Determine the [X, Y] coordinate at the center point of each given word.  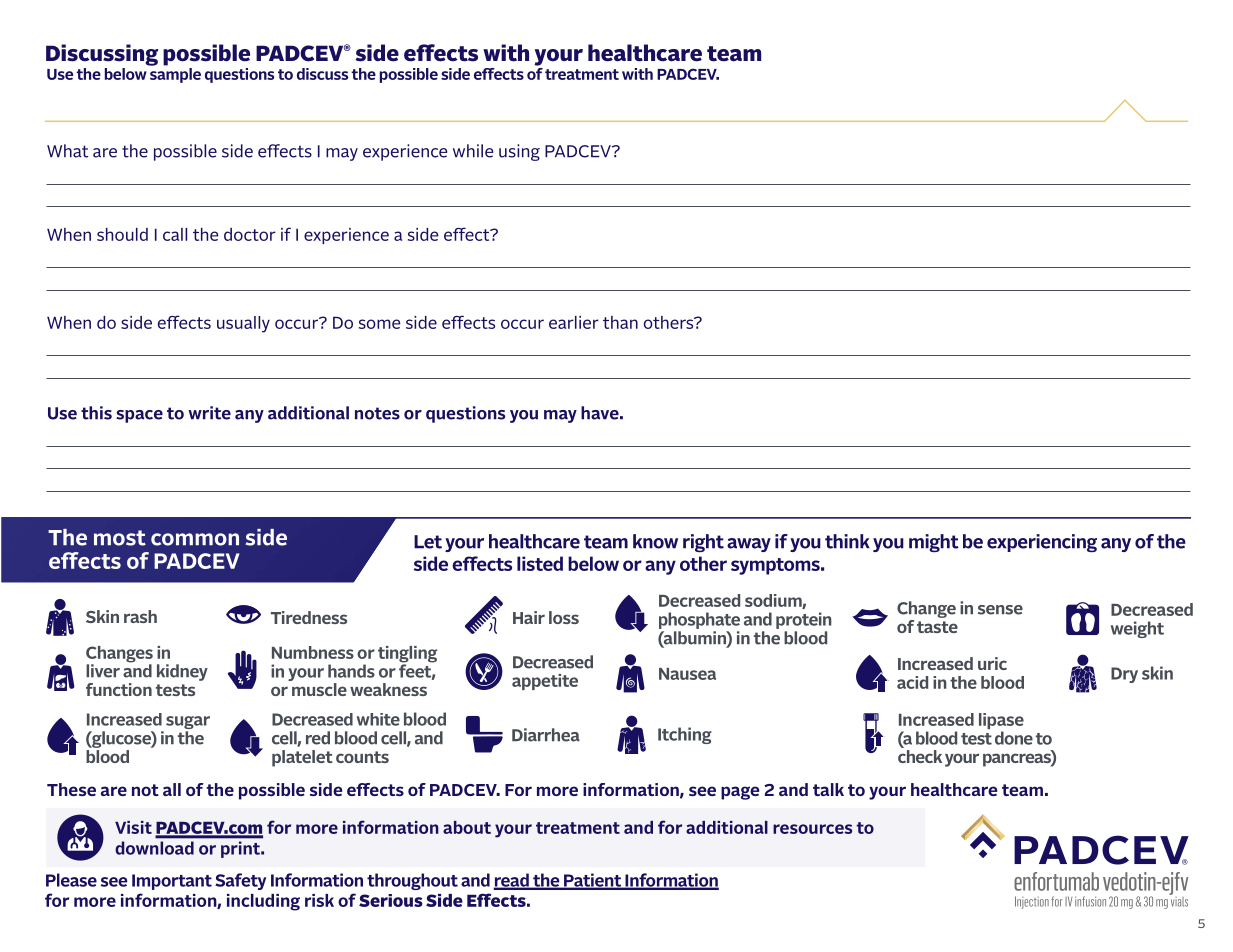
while [473, 151]
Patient [593, 881]
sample [175, 75]
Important [172, 882]
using [519, 152]
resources [812, 829]
